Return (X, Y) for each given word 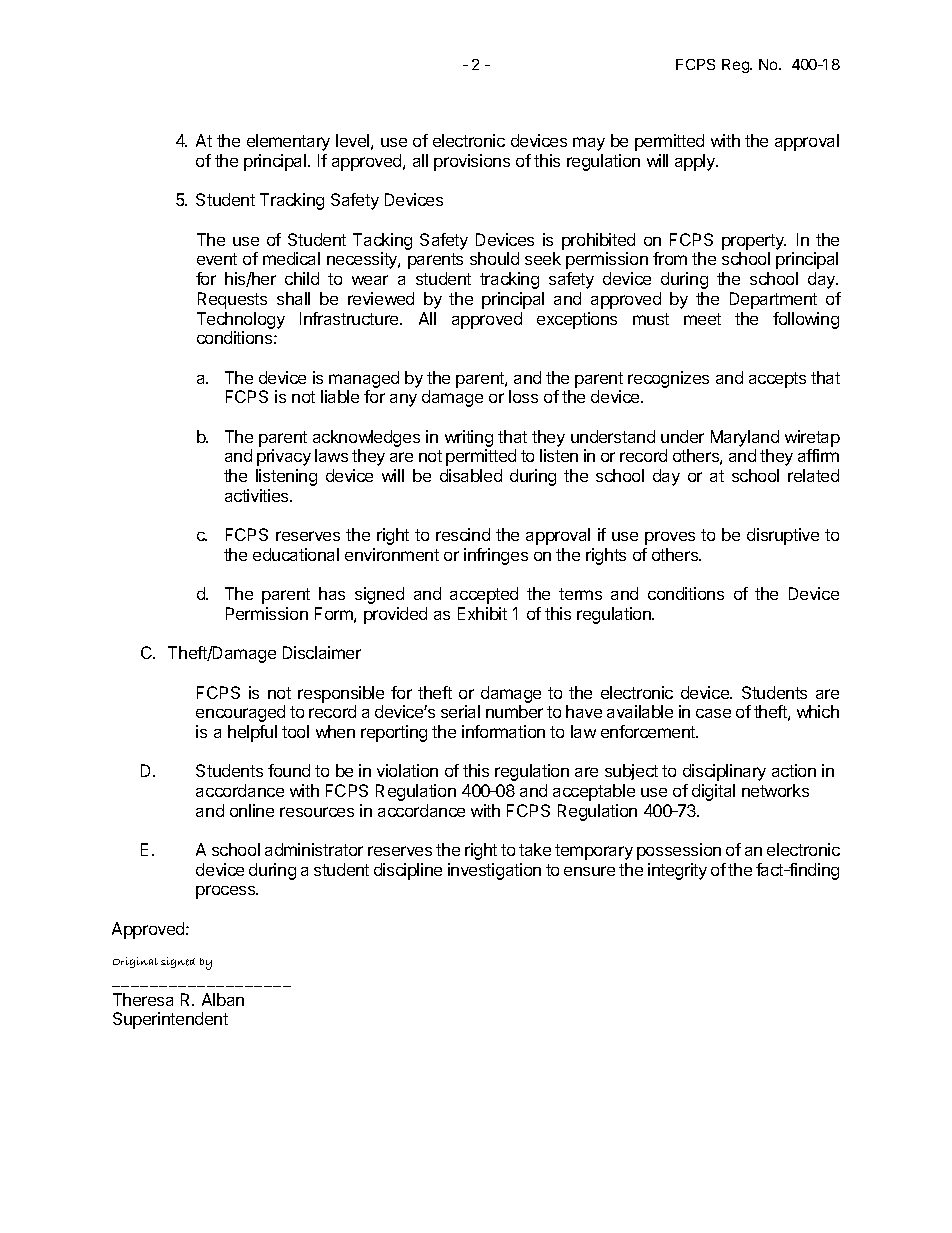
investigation (494, 871)
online (252, 810)
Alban (223, 999)
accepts (777, 380)
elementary (288, 142)
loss (523, 396)
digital (713, 792)
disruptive (783, 536)
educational (296, 554)
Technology (241, 320)
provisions (472, 162)
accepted (484, 595)
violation (407, 770)
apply (696, 162)
